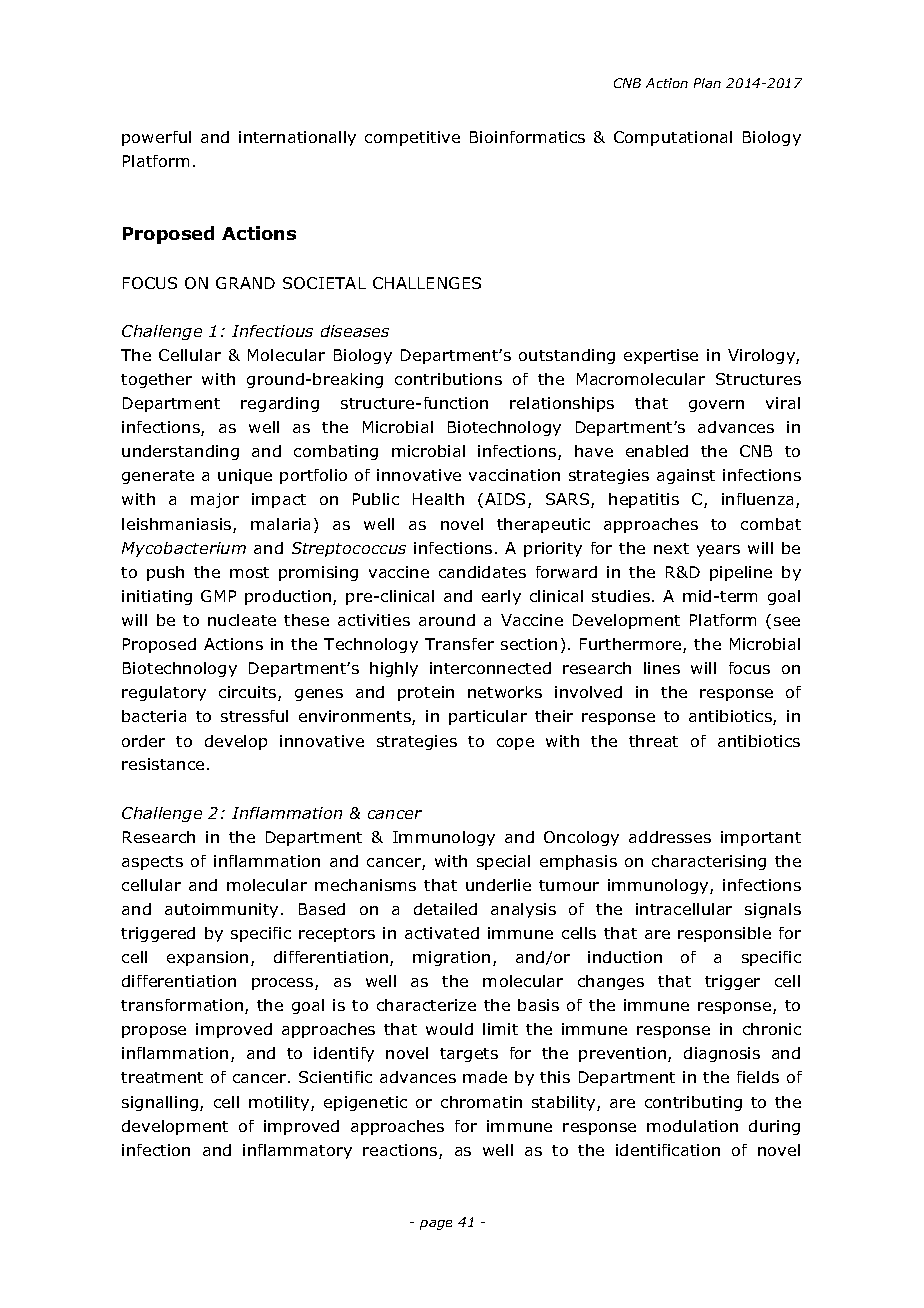 The image size is (924, 1308). I want to click on contributions, so click(448, 379).
